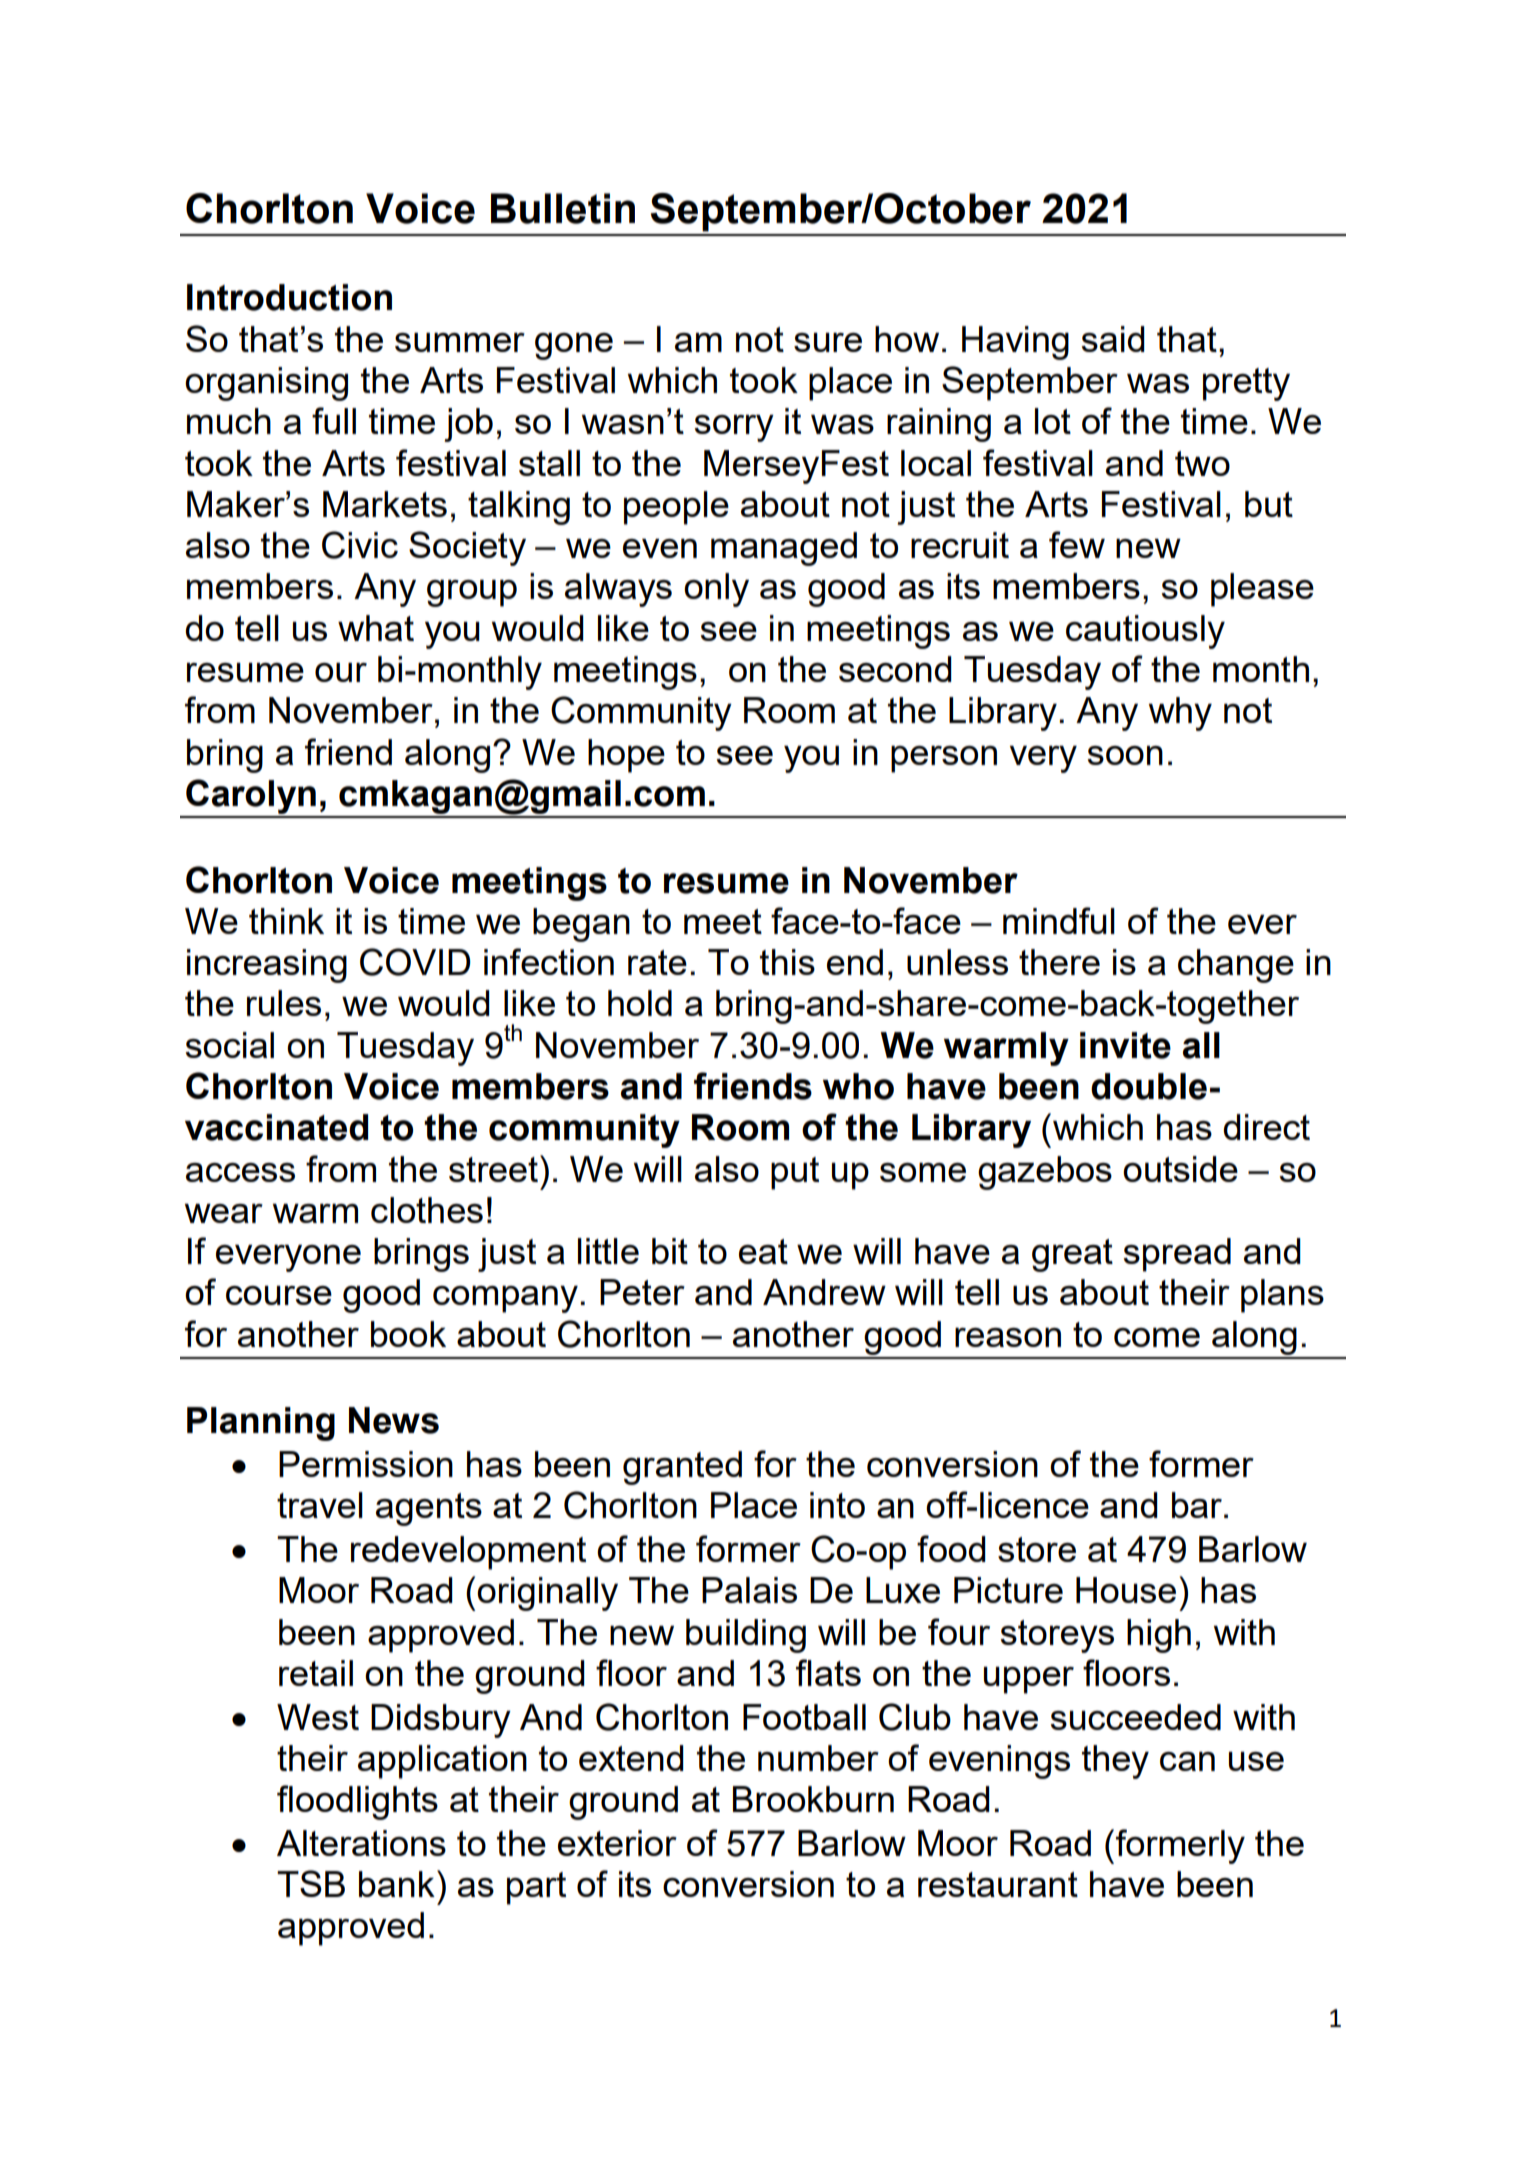  I want to click on soon, so click(1125, 755).
